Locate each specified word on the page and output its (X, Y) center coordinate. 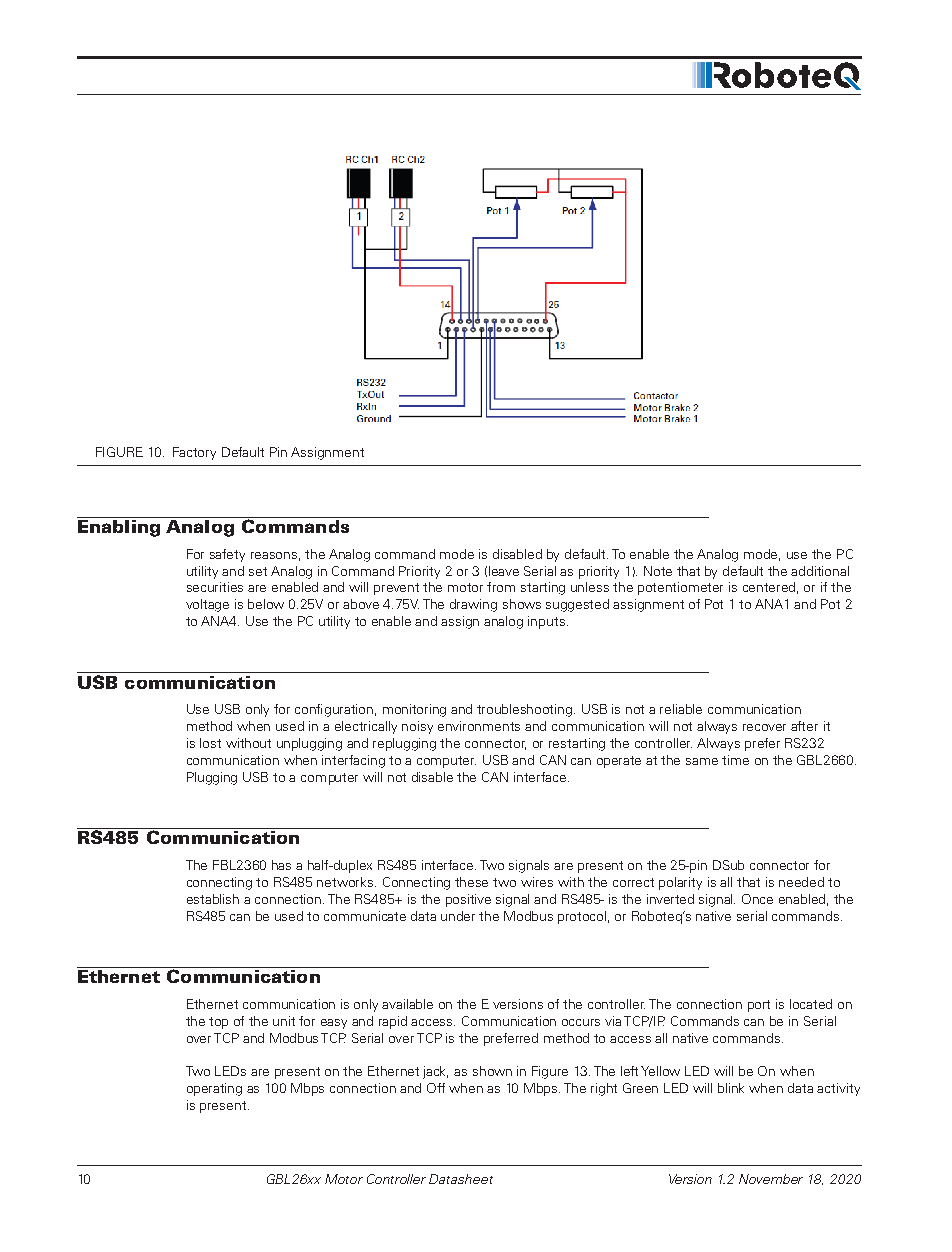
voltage (207, 605)
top (218, 1023)
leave (504, 571)
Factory (194, 453)
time (735, 760)
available (407, 1004)
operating (214, 1089)
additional (820, 571)
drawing (473, 605)
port (759, 1006)
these (471, 882)
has (281, 865)
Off (436, 1088)
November (771, 1179)
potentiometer (680, 588)
